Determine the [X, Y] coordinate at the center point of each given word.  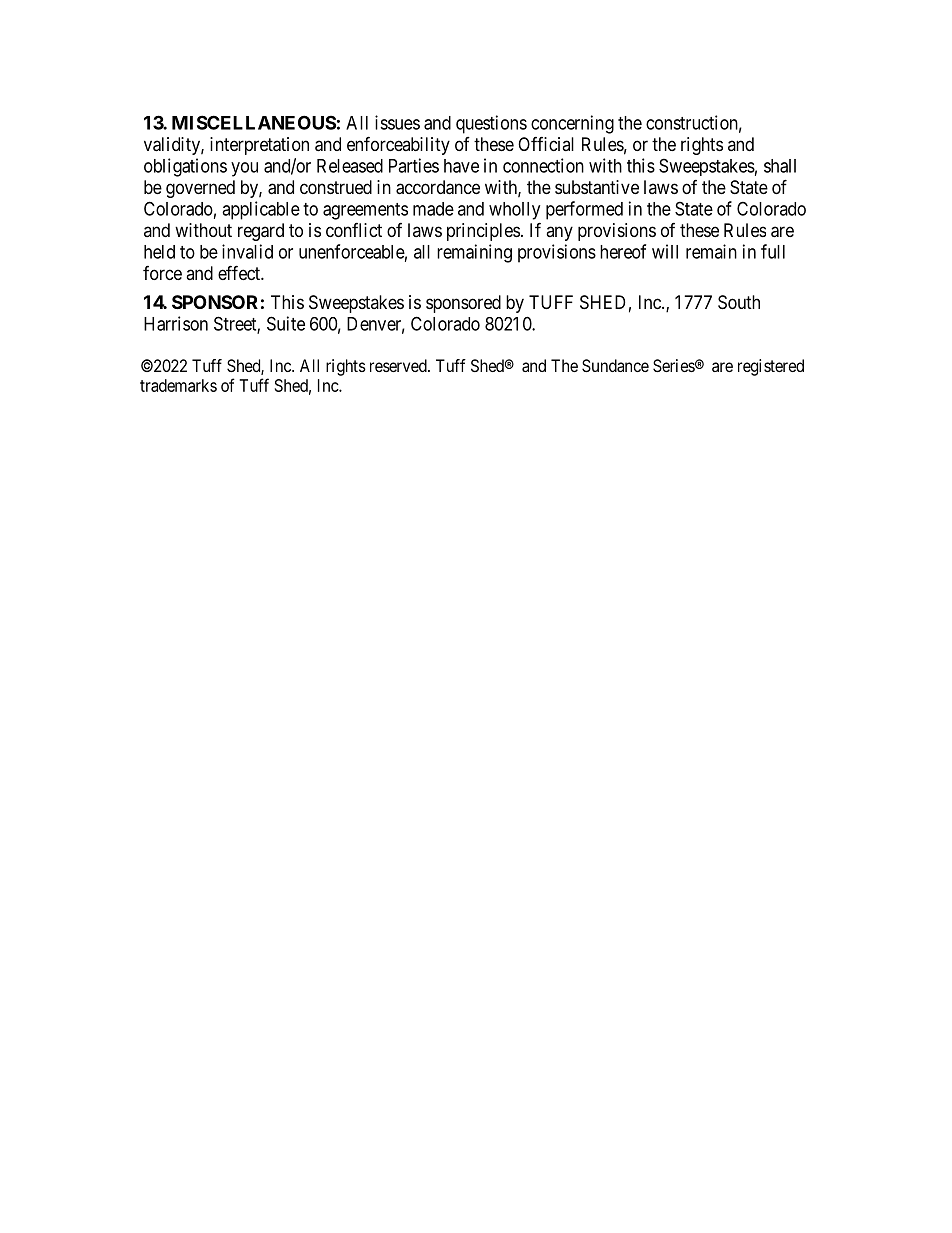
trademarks [178, 385]
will [665, 251]
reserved [399, 365]
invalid [247, 251]
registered [771, 367]
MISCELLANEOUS [254, 122]
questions [491, 124]
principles [483, 232]
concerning [572, 124]
